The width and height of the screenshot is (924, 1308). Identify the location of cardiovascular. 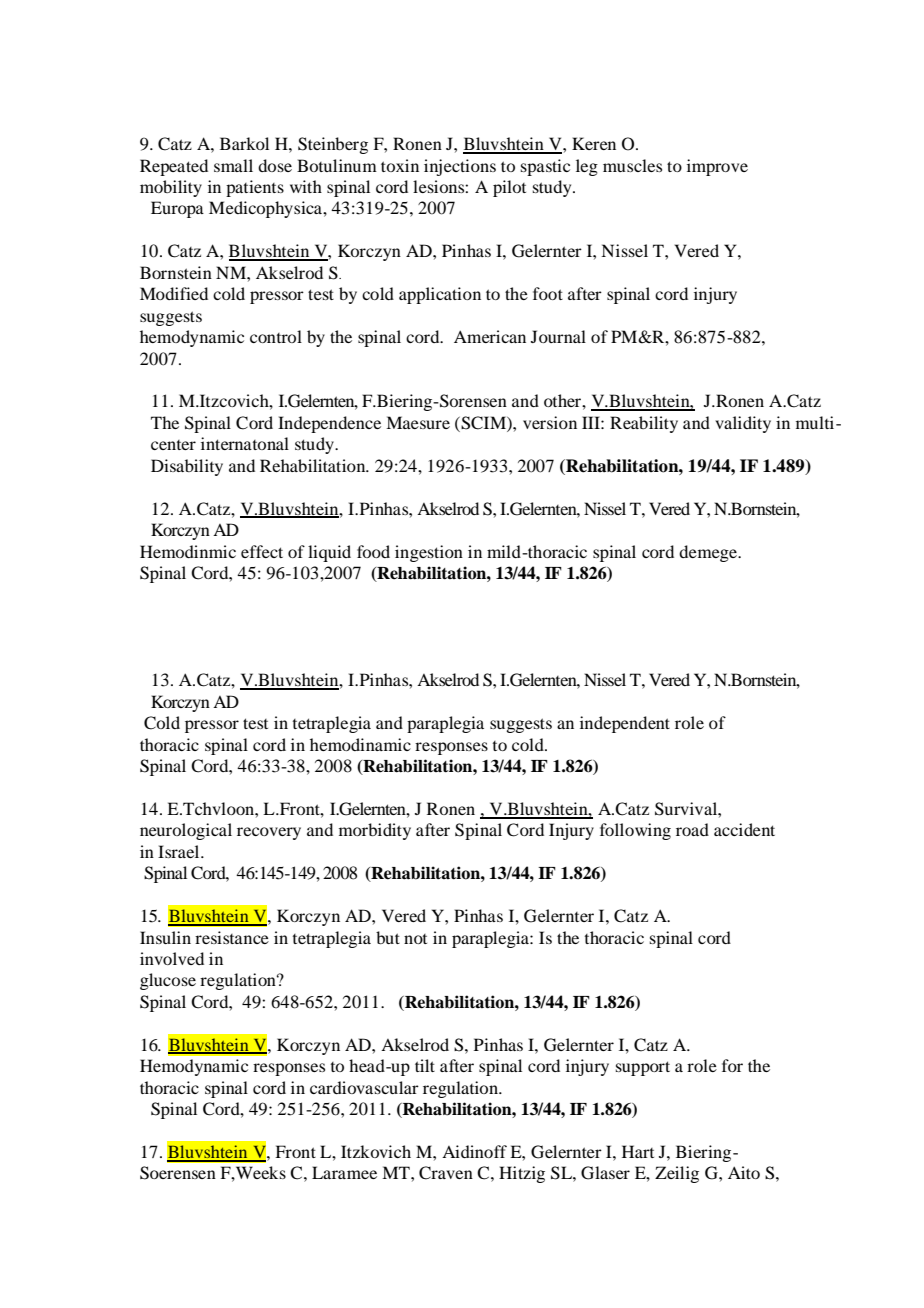
(364, 1087).
